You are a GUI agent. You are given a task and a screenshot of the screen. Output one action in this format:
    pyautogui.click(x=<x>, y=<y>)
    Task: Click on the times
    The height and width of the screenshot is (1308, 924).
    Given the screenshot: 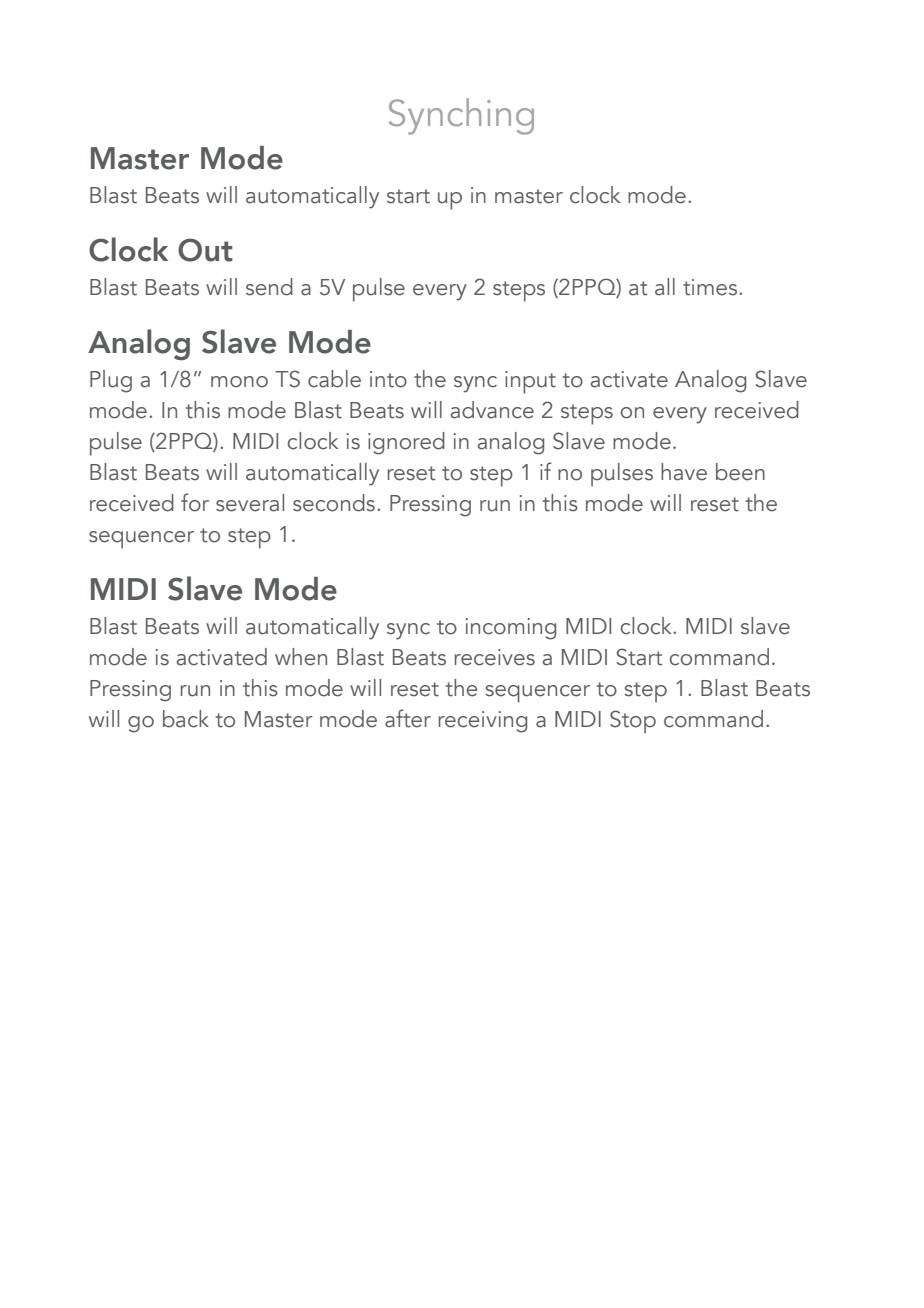 What is the action you would take?
    pyautogui.click(x=711, y=287)
